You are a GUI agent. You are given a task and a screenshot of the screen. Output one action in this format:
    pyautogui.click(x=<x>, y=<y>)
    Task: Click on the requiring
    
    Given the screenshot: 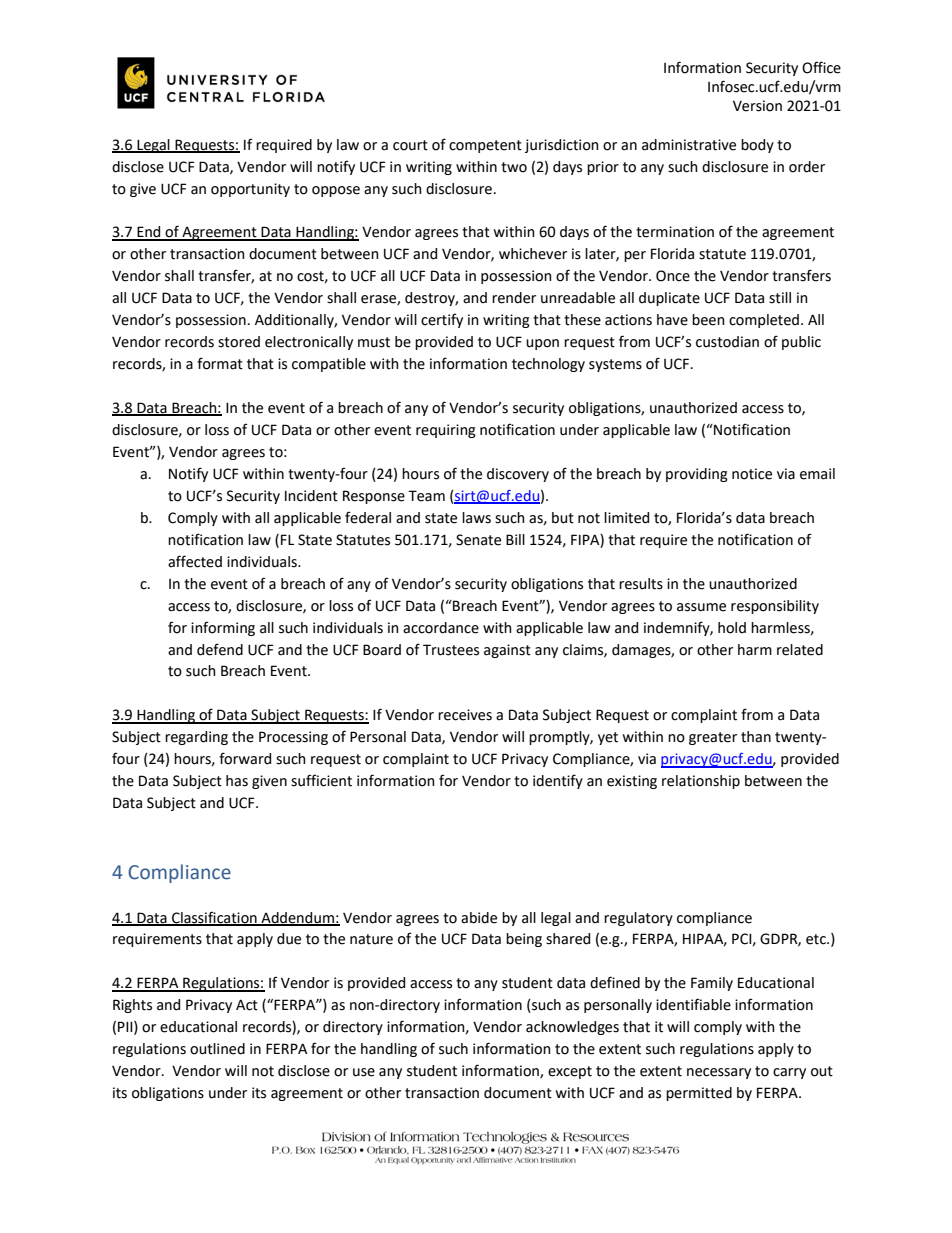 What is the action you would take?
    pyautogui.click(x=446, y=431)
